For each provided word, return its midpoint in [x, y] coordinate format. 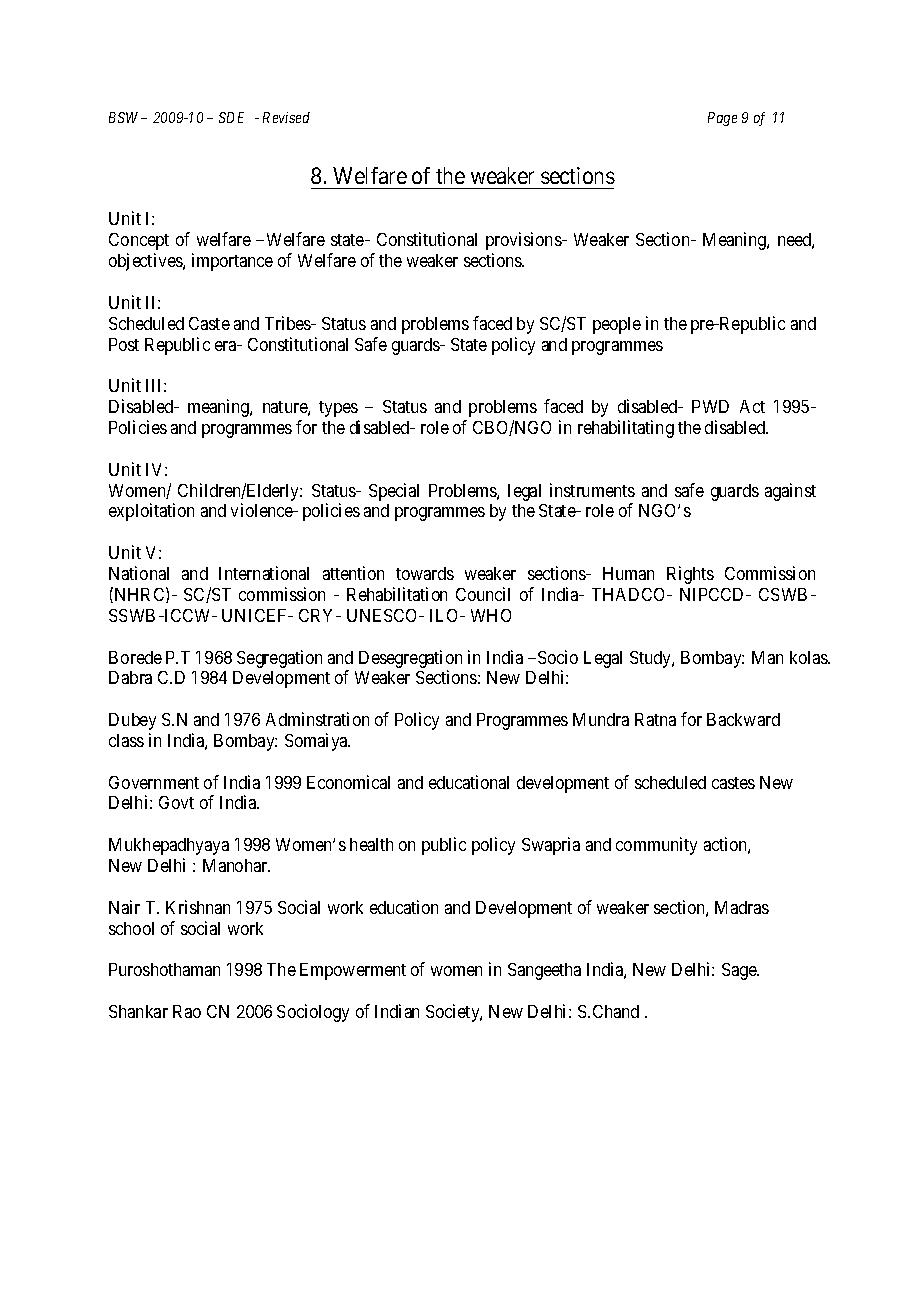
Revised [286, 117]
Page [722, 119]
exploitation [151, 512]
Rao [187, 1011]
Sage [740, 971]
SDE [231, 117]
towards [425, 573]
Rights [690, 575]
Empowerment [353, 971]
